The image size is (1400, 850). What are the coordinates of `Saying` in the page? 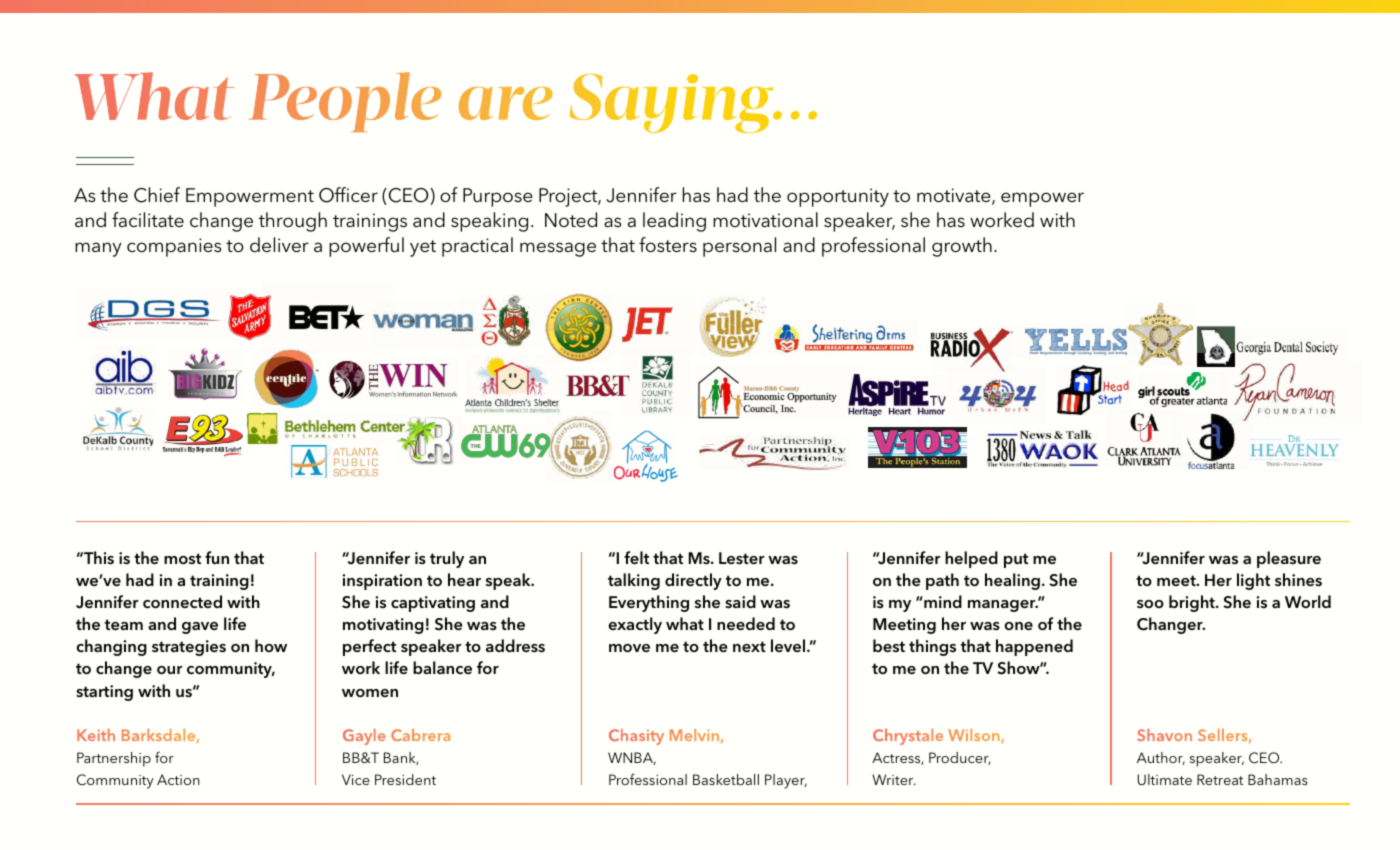 It's located at (672, 103).
